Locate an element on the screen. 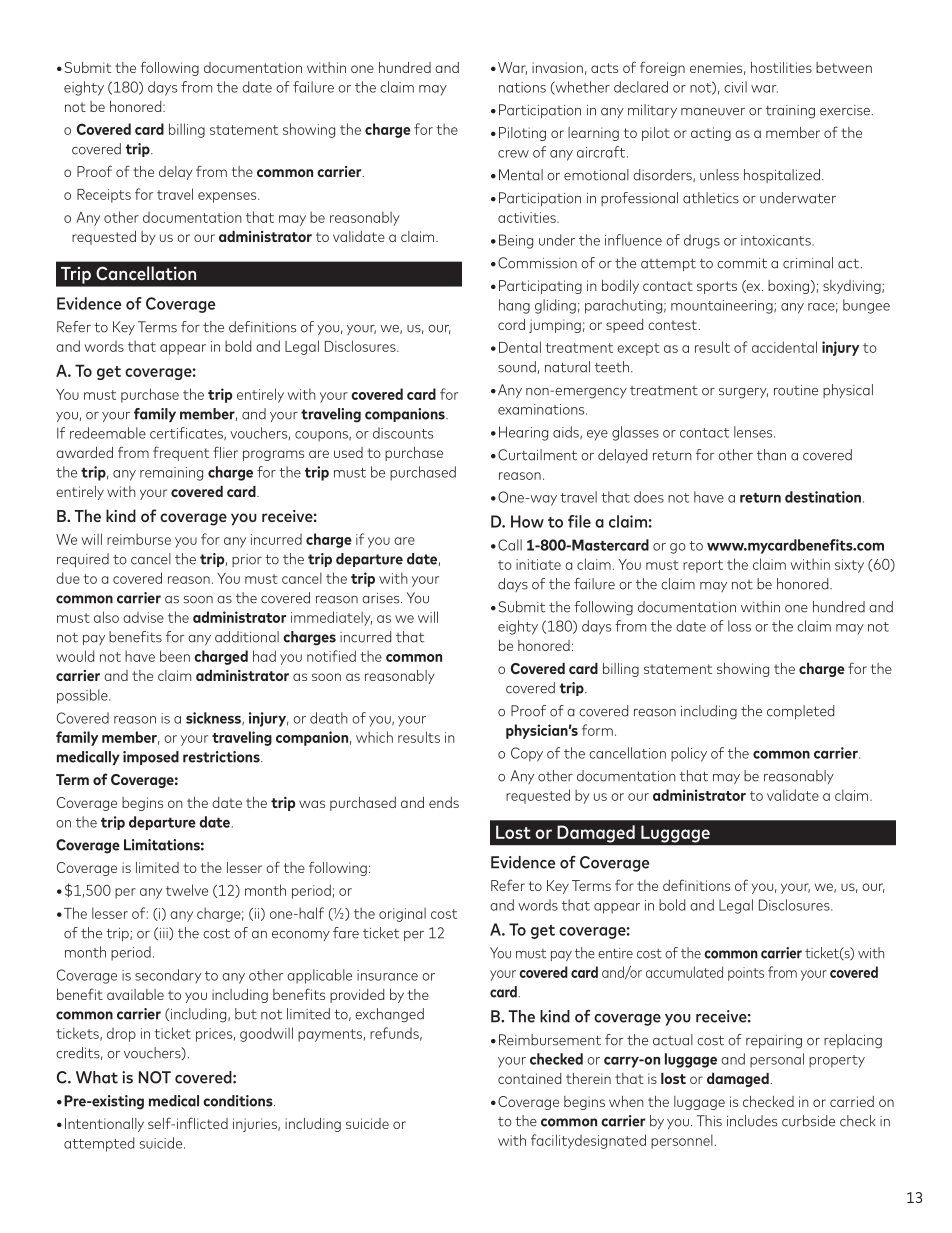 Image resolution: width=952 pixels, height=1233 pixels. twelve is located at coordinates (187, 890).
